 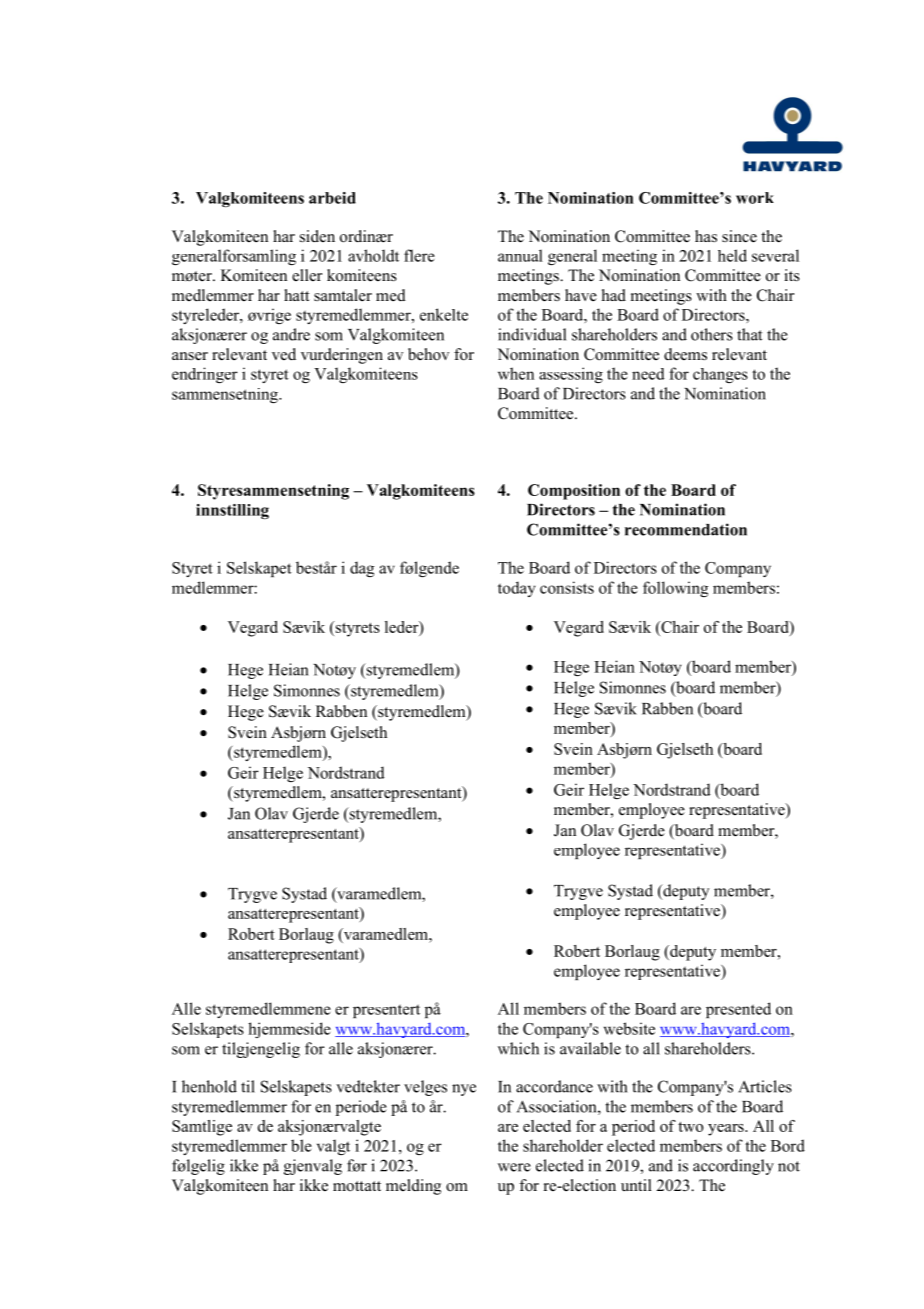 What do you see at coordinates (190, 356) in the image?
I see `anser` at bounding box center [190, 356].
